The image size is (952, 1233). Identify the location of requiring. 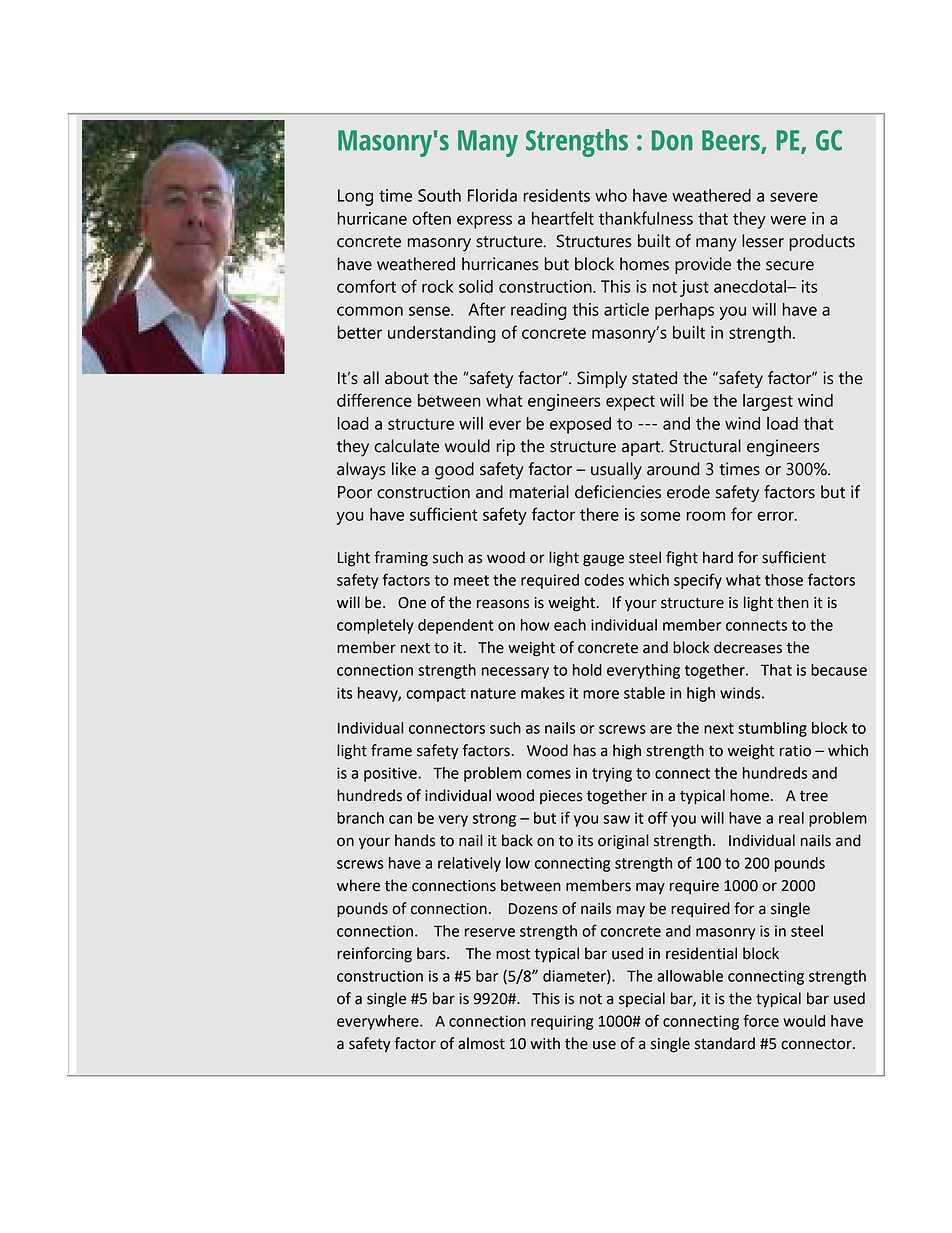
(562, 1022).
